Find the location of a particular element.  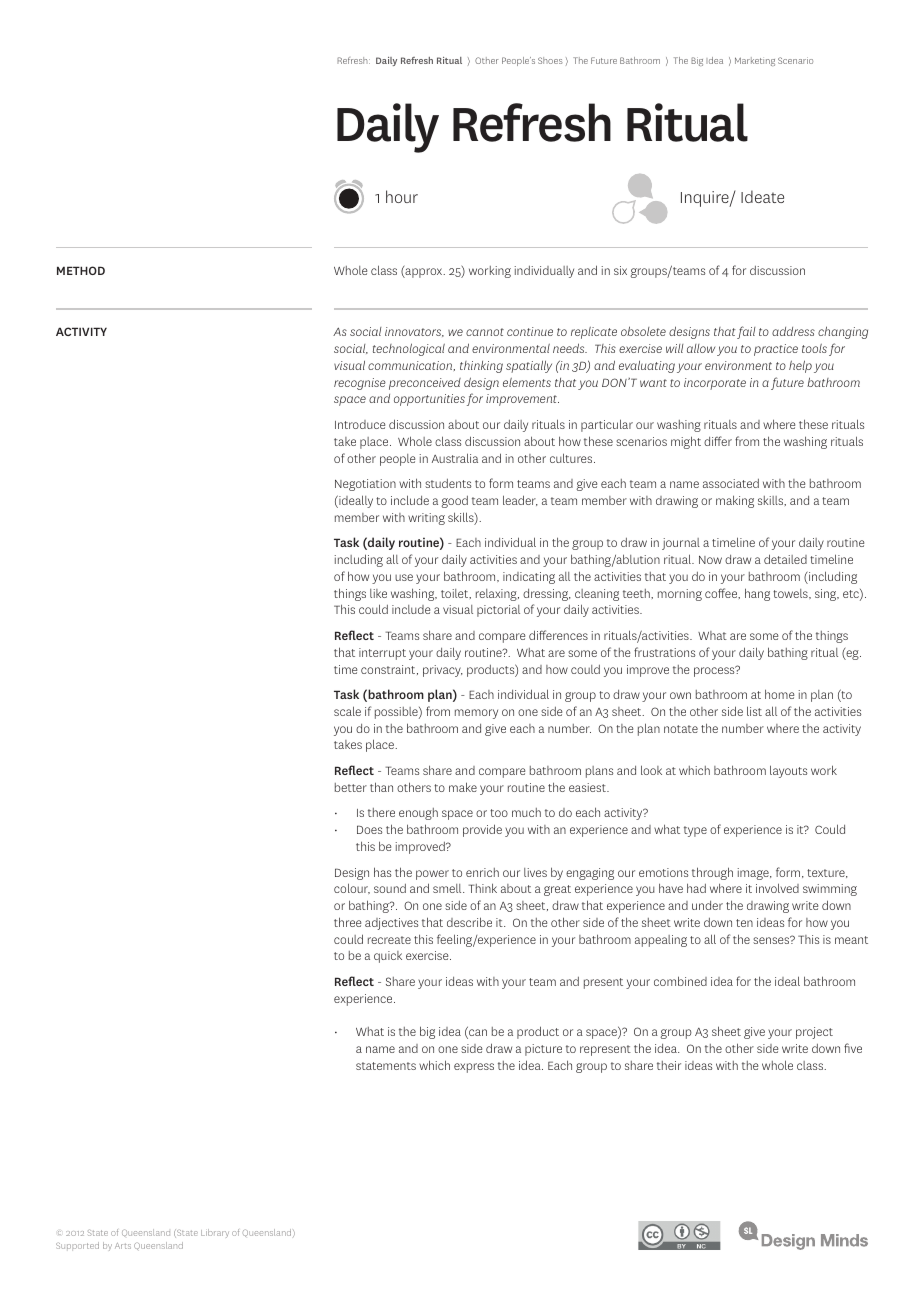

preconceived is located at coordinates (425, 384).
